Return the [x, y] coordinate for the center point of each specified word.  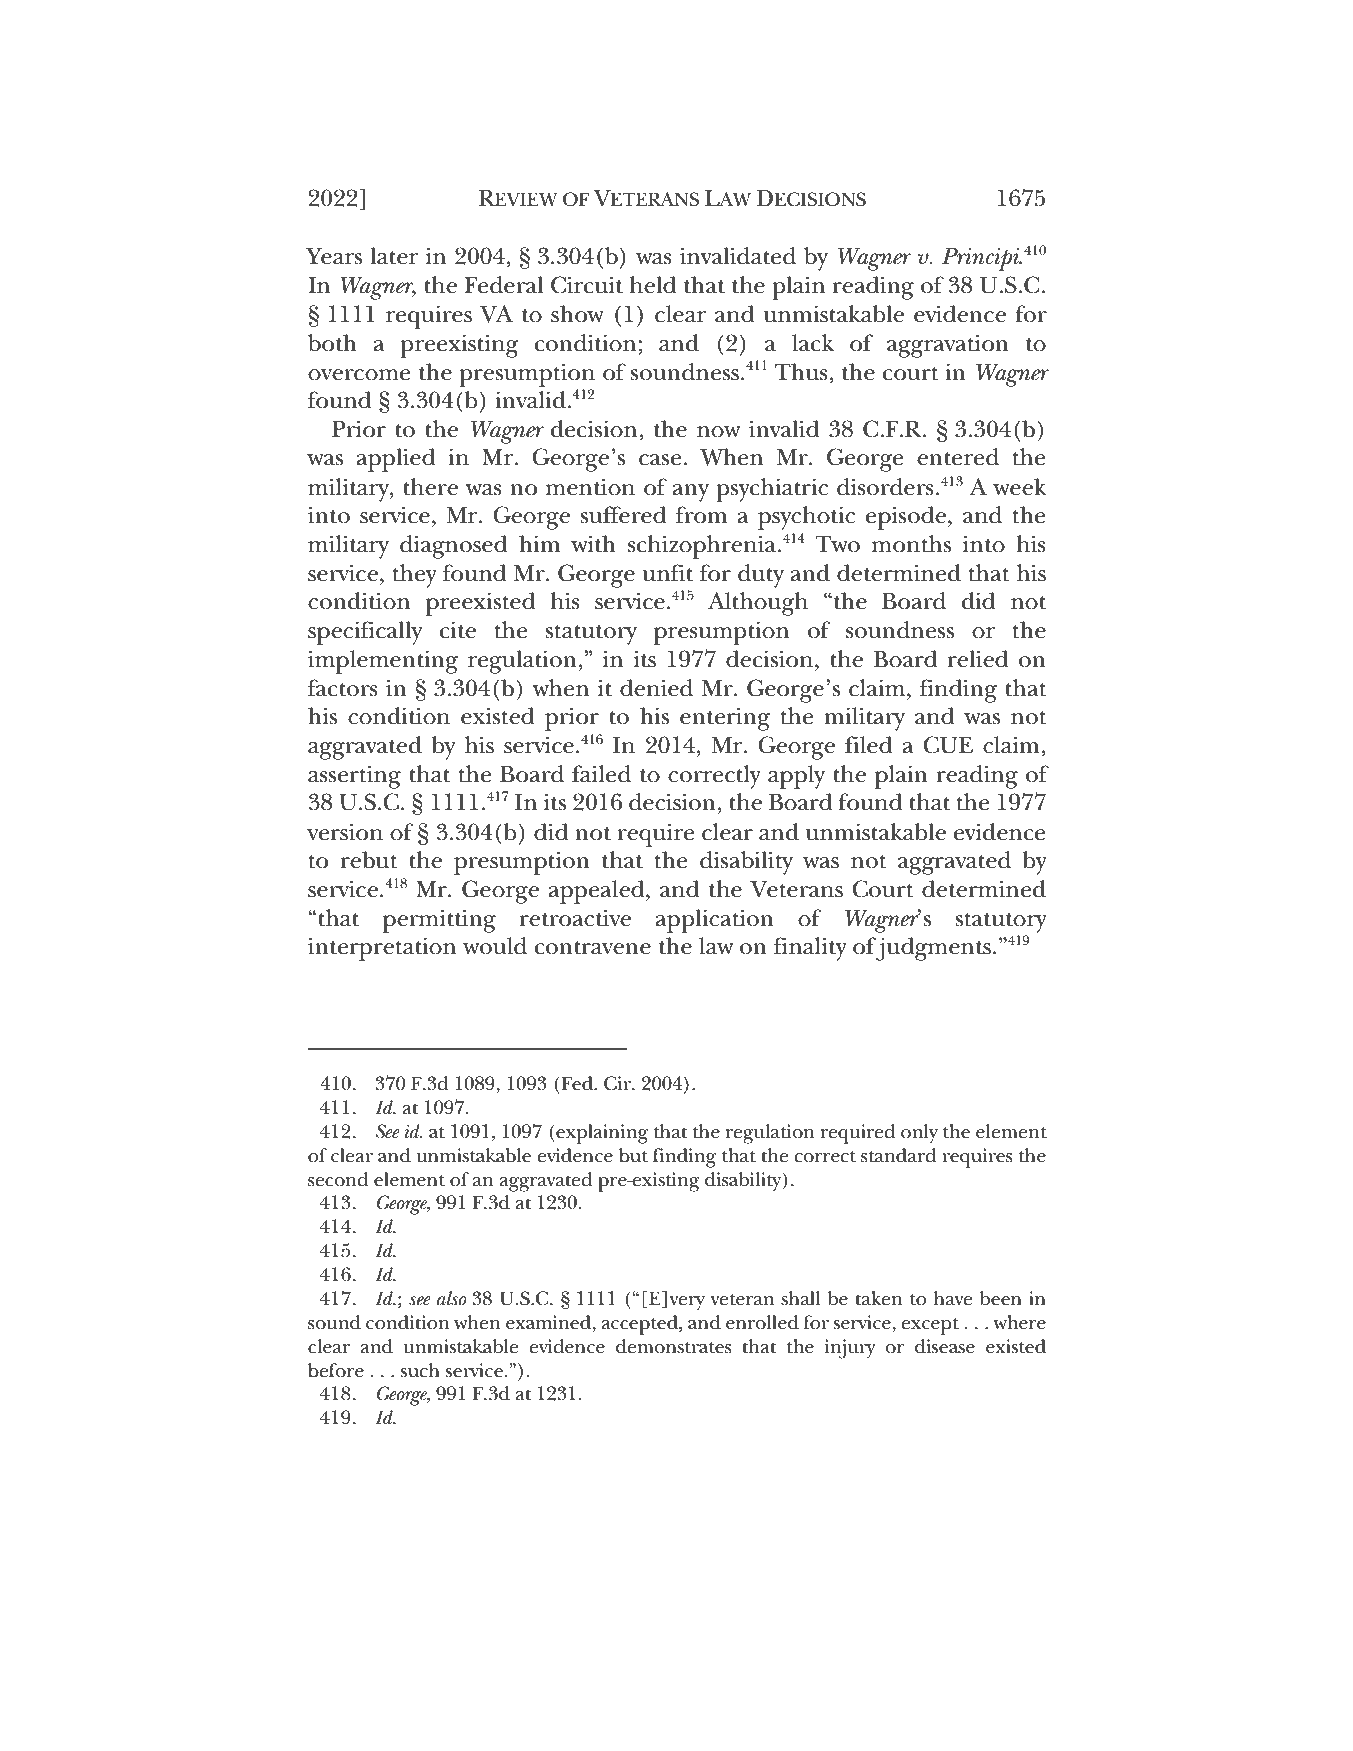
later [394, 256]
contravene [593, 948]
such [420, 1370]
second [338, 1179]
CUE [948, 745]
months [911, 544]
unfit [667, 573]
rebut [369, 860]
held [653, 285]
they [415, 576]
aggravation [948, 346]
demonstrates [674, 1346]
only [919, 1134]
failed [601, 774]
